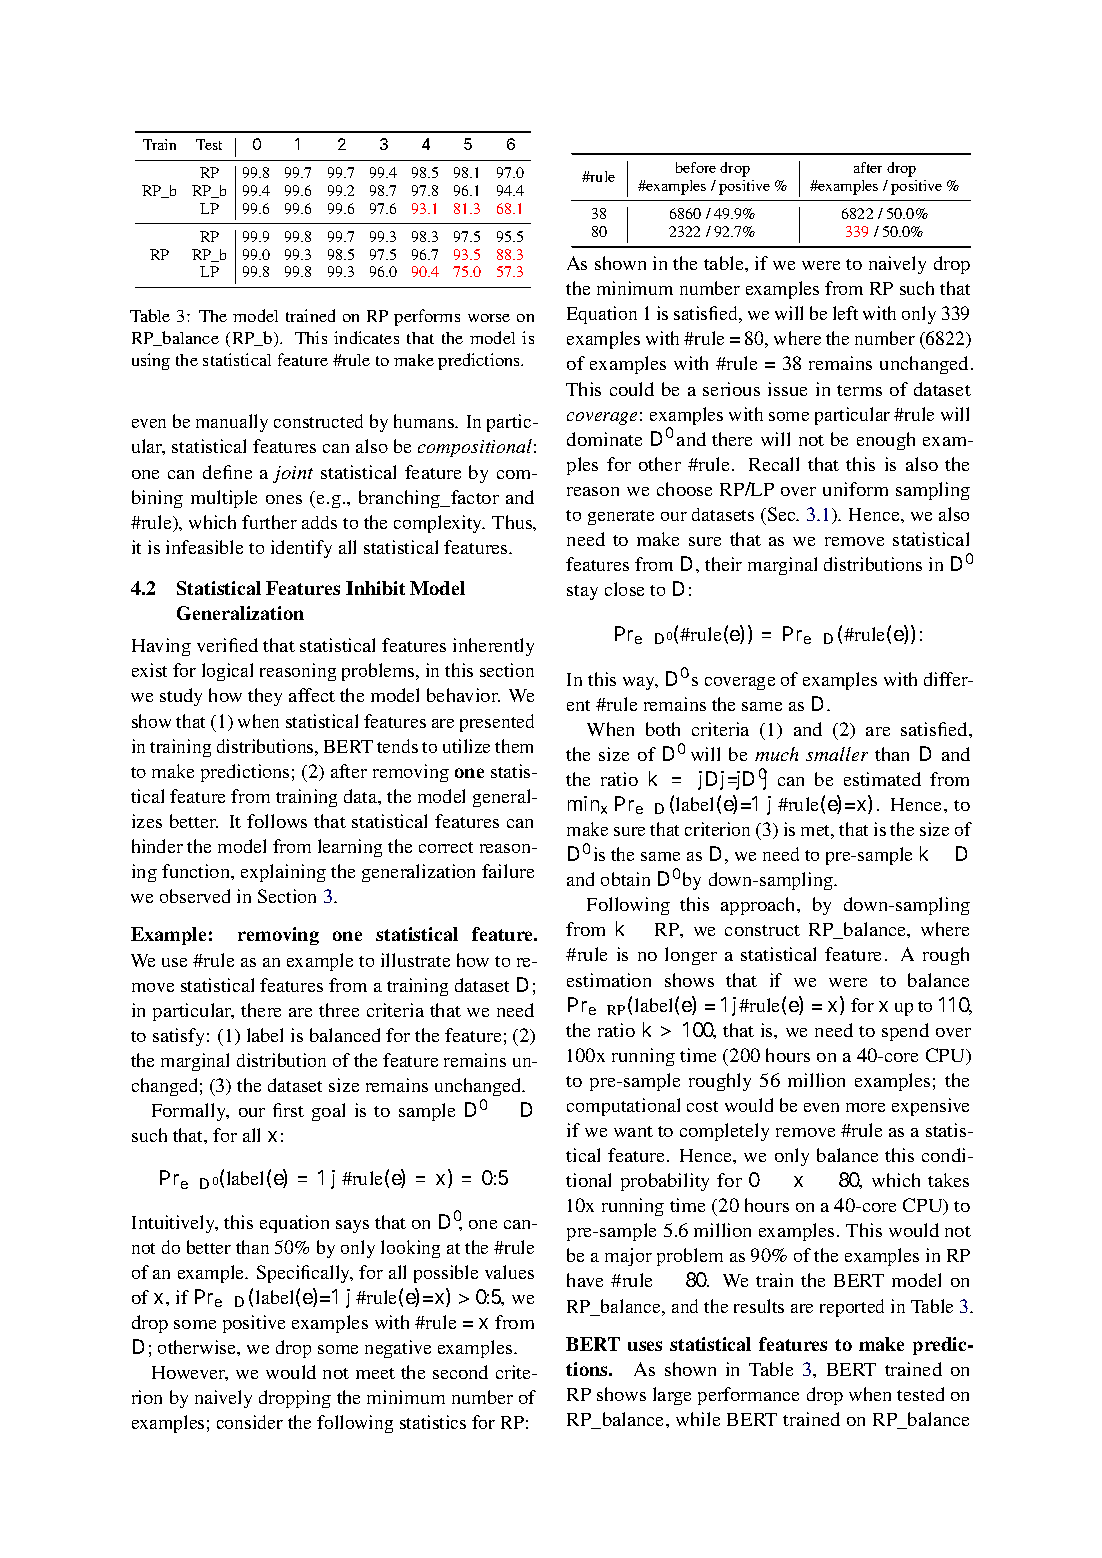  I want to click on consider, so click(250, 1422).
